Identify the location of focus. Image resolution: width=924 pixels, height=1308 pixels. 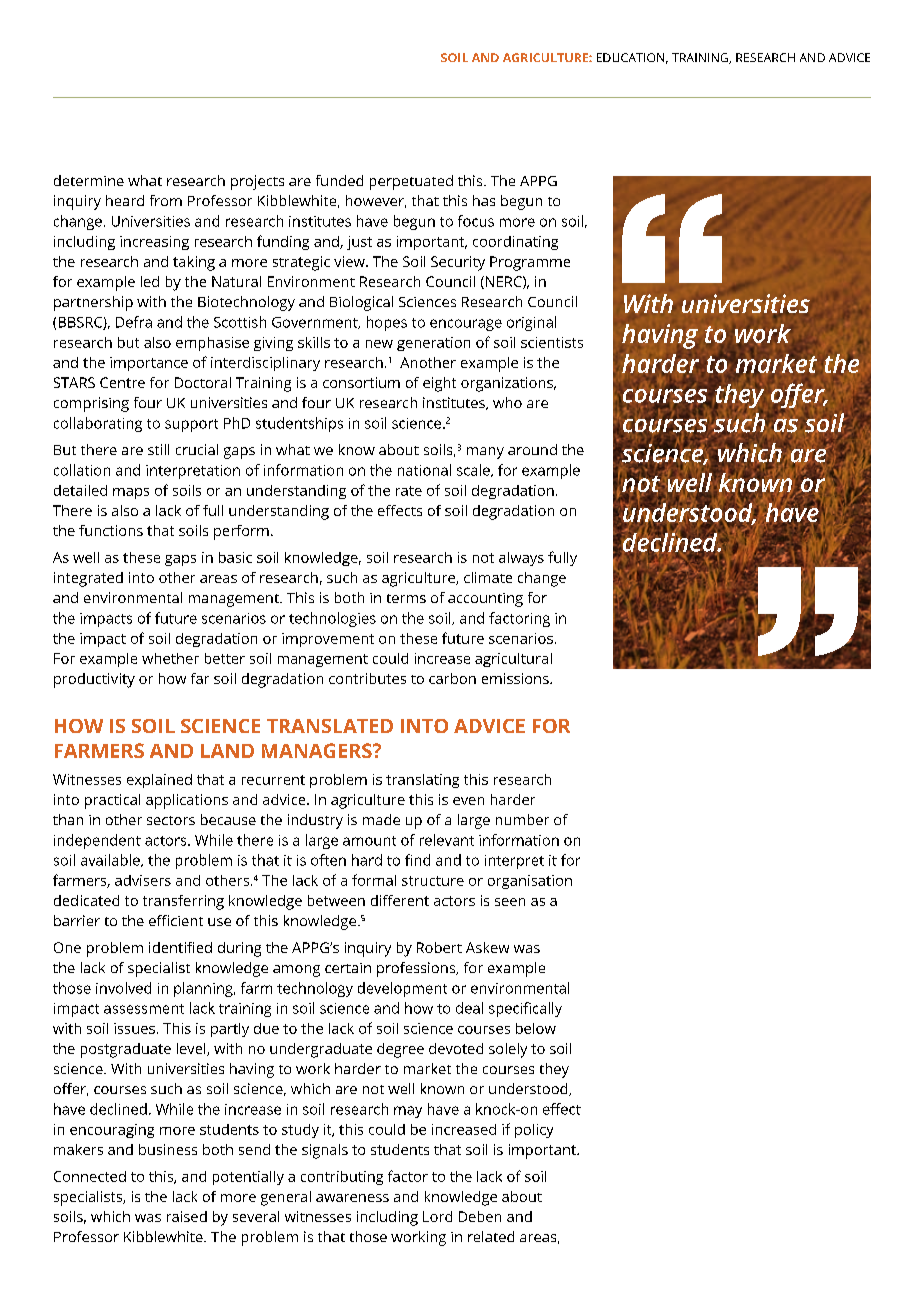
(476, 221).
